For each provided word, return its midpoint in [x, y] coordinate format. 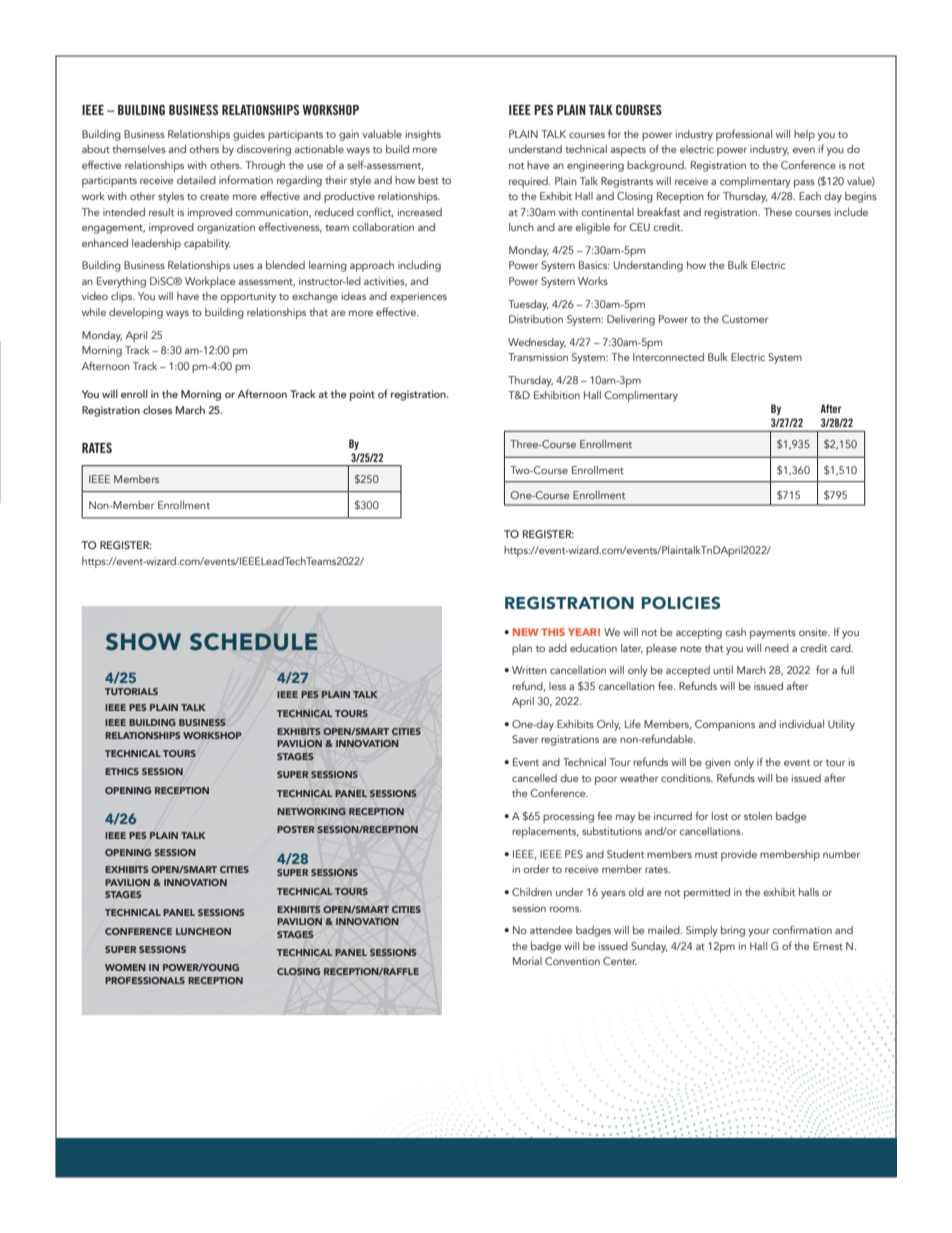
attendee [551, 930]
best [428, 180]
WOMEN [125, 967]
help [804, 135]
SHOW [143, 642]
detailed [196, 180]
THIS [553, 632]
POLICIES [681, 603]
